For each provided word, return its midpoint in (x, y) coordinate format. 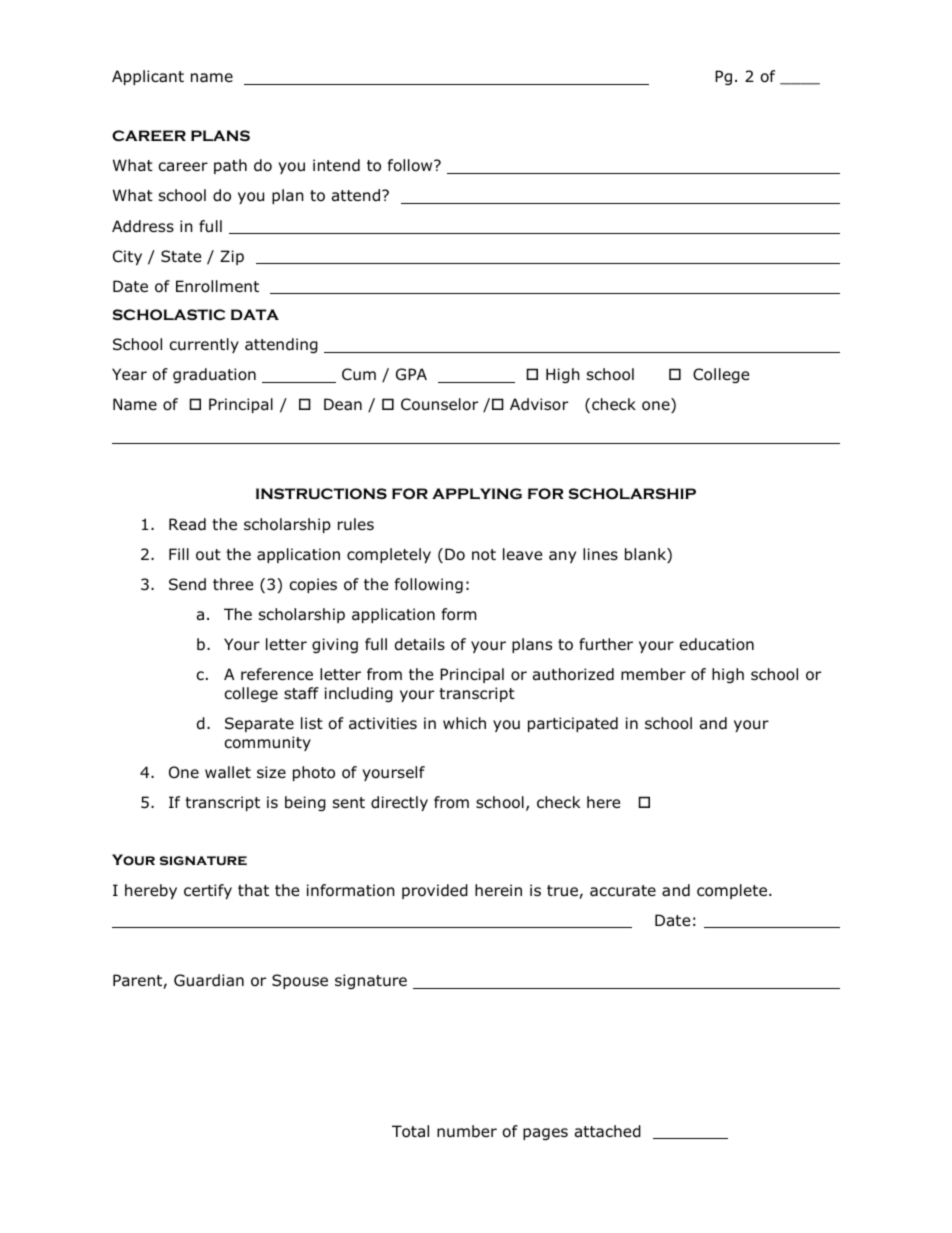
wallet (228, 772)
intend (336, 165)
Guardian (209, 980)
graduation (214, 375)
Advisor (539, 404)
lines (600, 554)
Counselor (439, 404)
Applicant (148, 77)
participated (573, 724)
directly (399, 803)
